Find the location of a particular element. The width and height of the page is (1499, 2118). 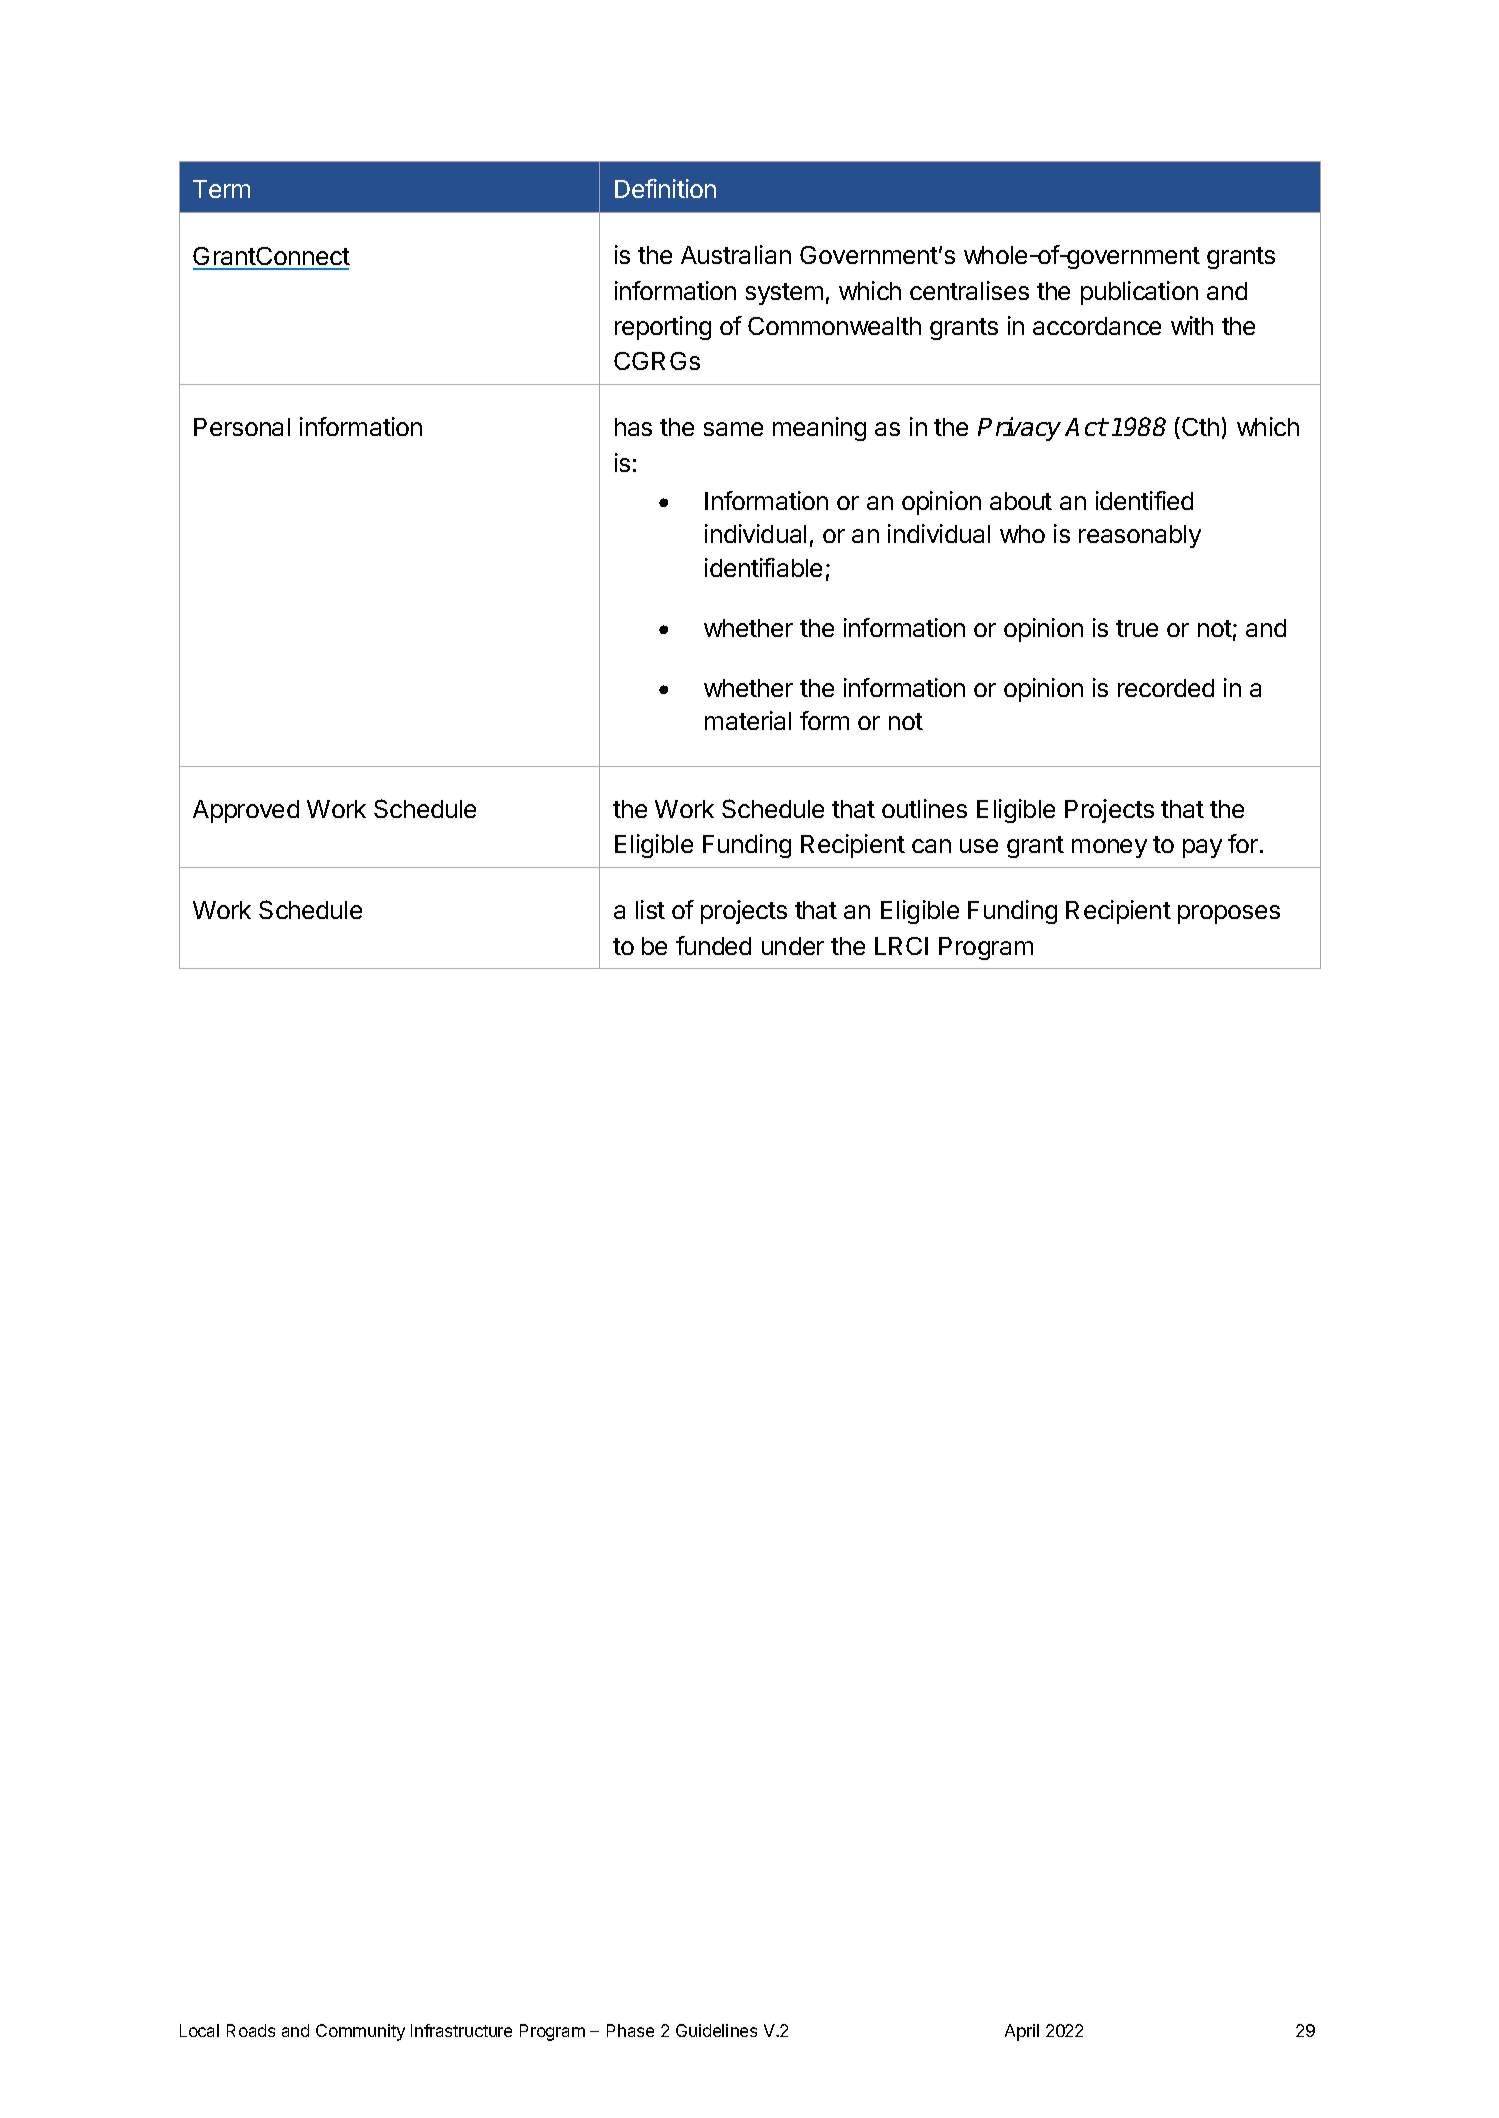

Community is located at coordinates (360, 2032).
